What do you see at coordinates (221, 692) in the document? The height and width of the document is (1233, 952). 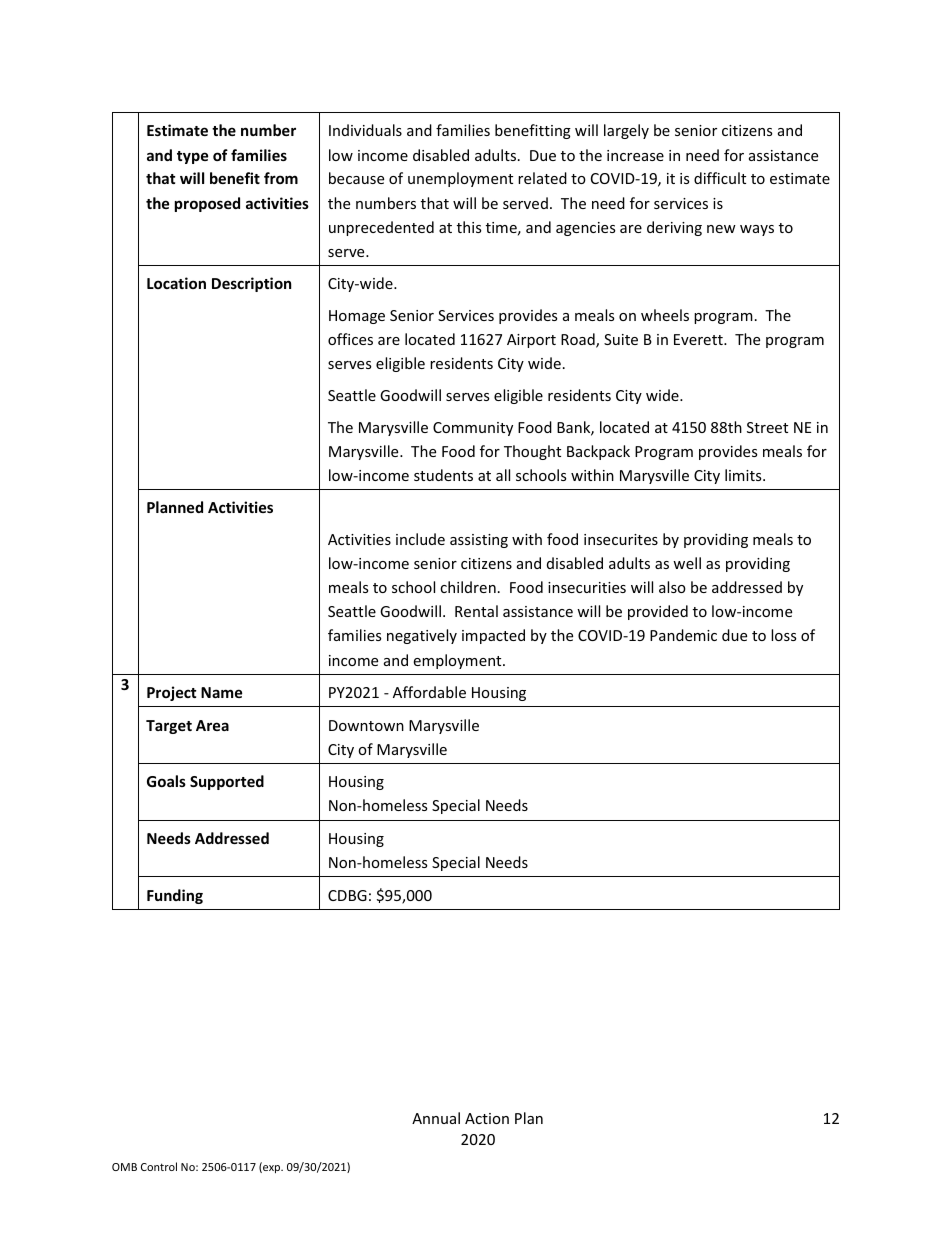 I see `Name` at bounding box center [221, 692].
